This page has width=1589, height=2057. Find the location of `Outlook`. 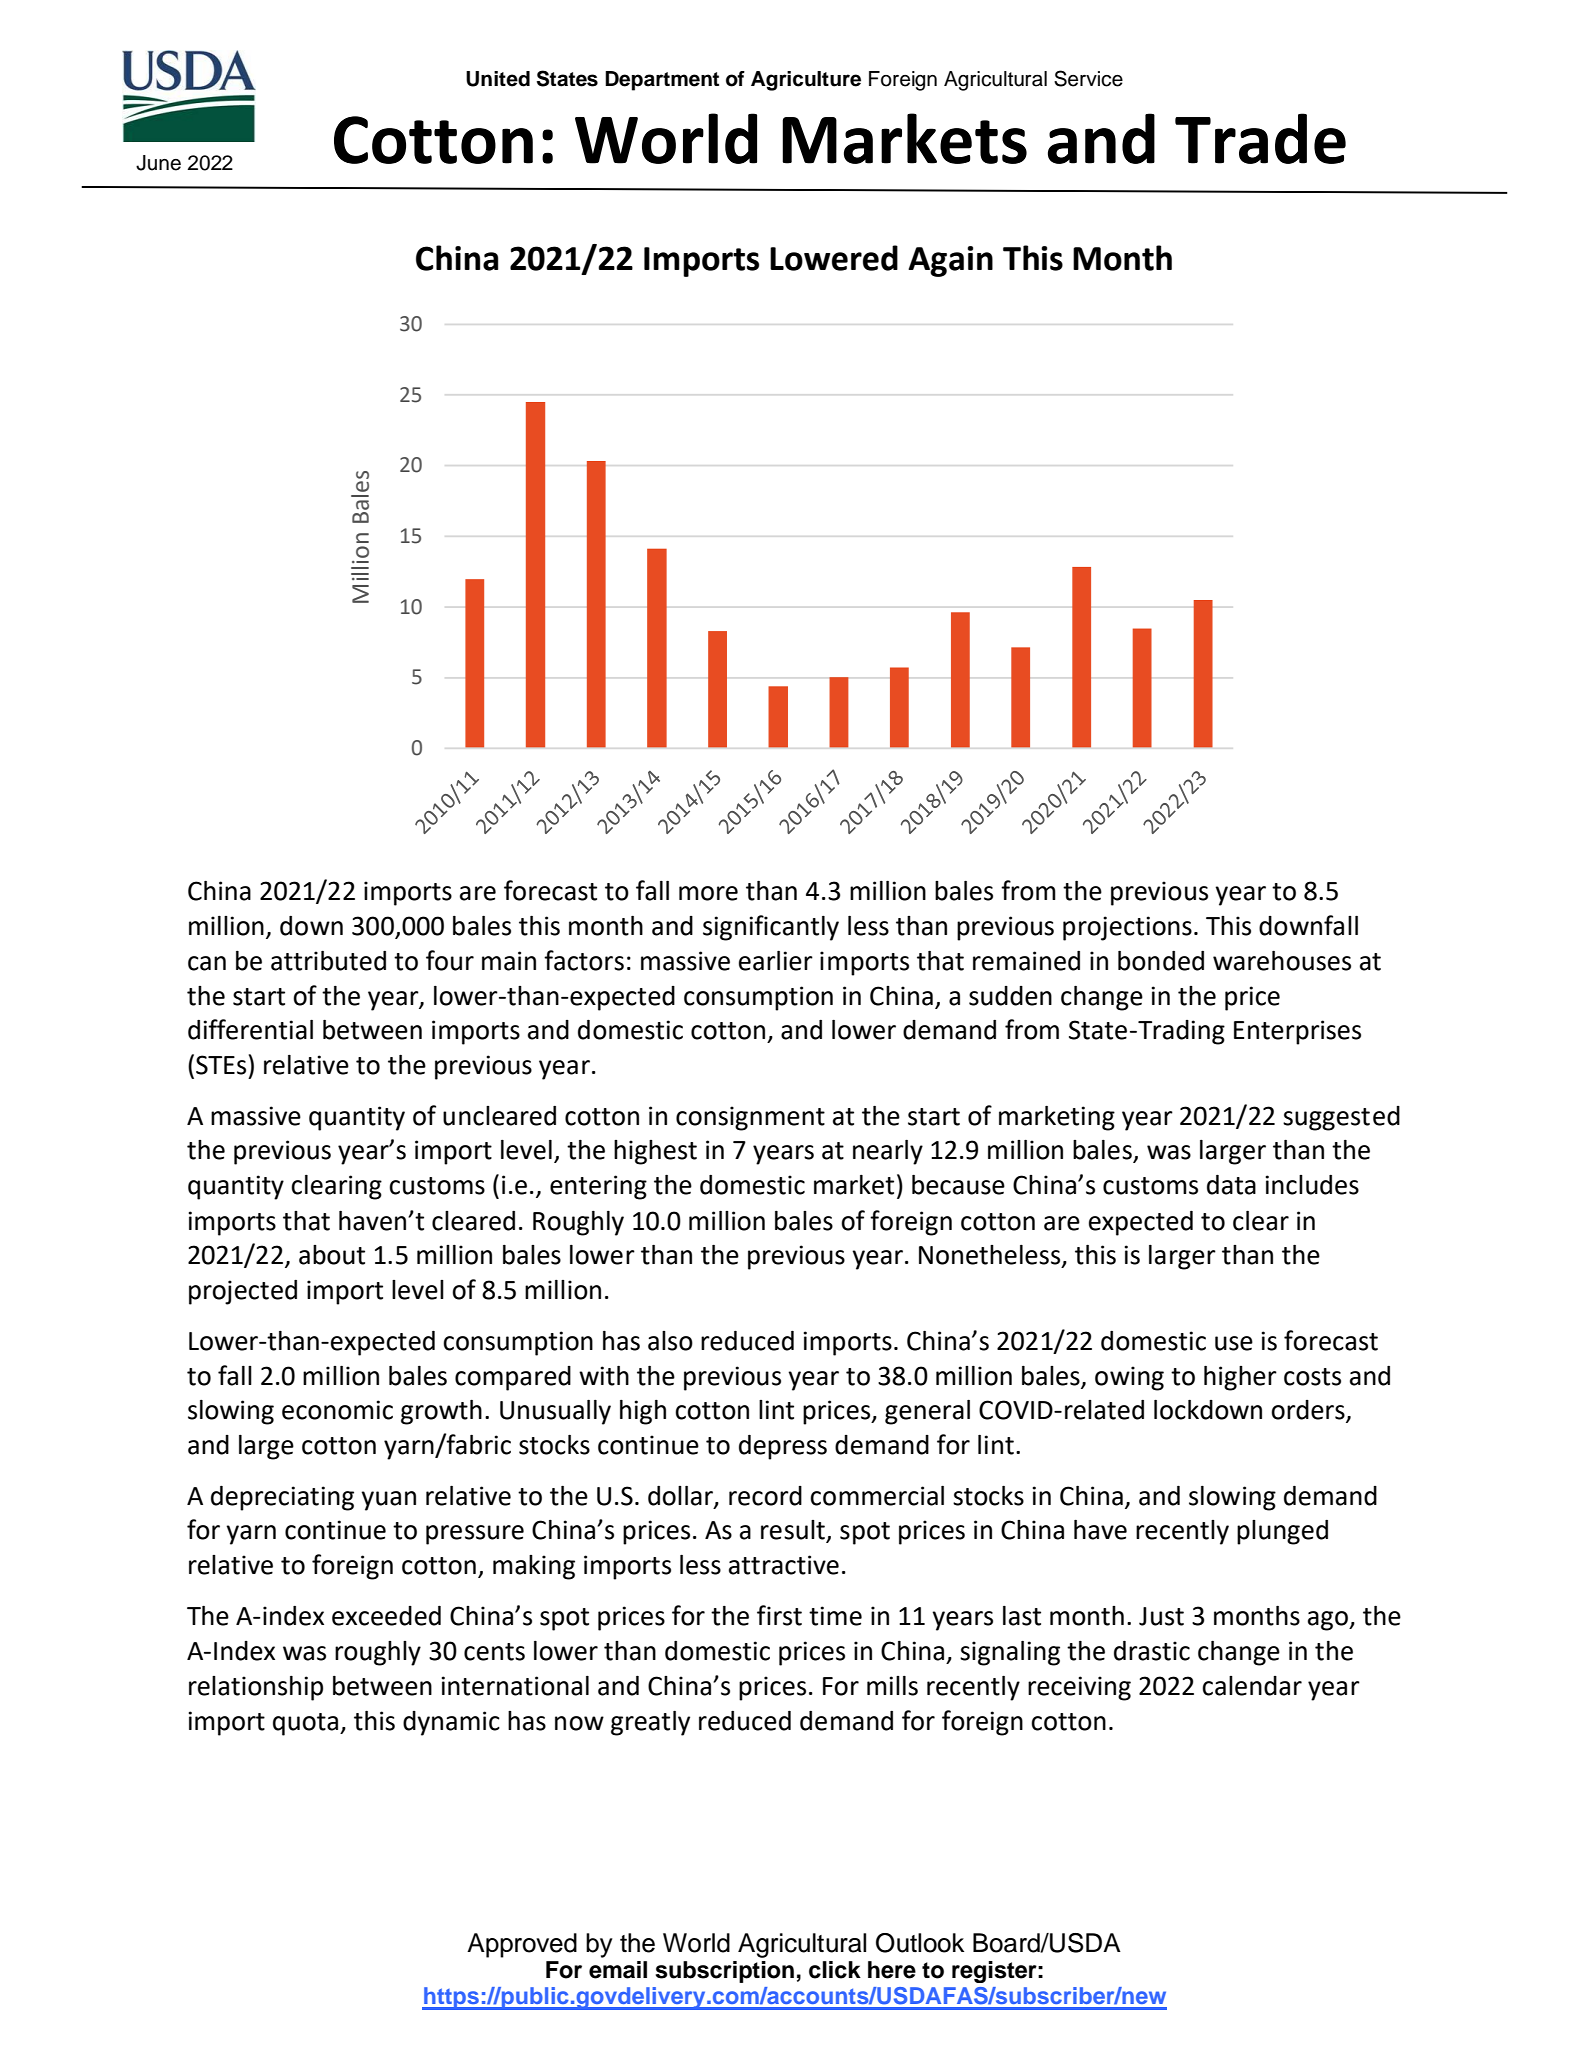

Outlook is located at coordinates (920, 1943).
